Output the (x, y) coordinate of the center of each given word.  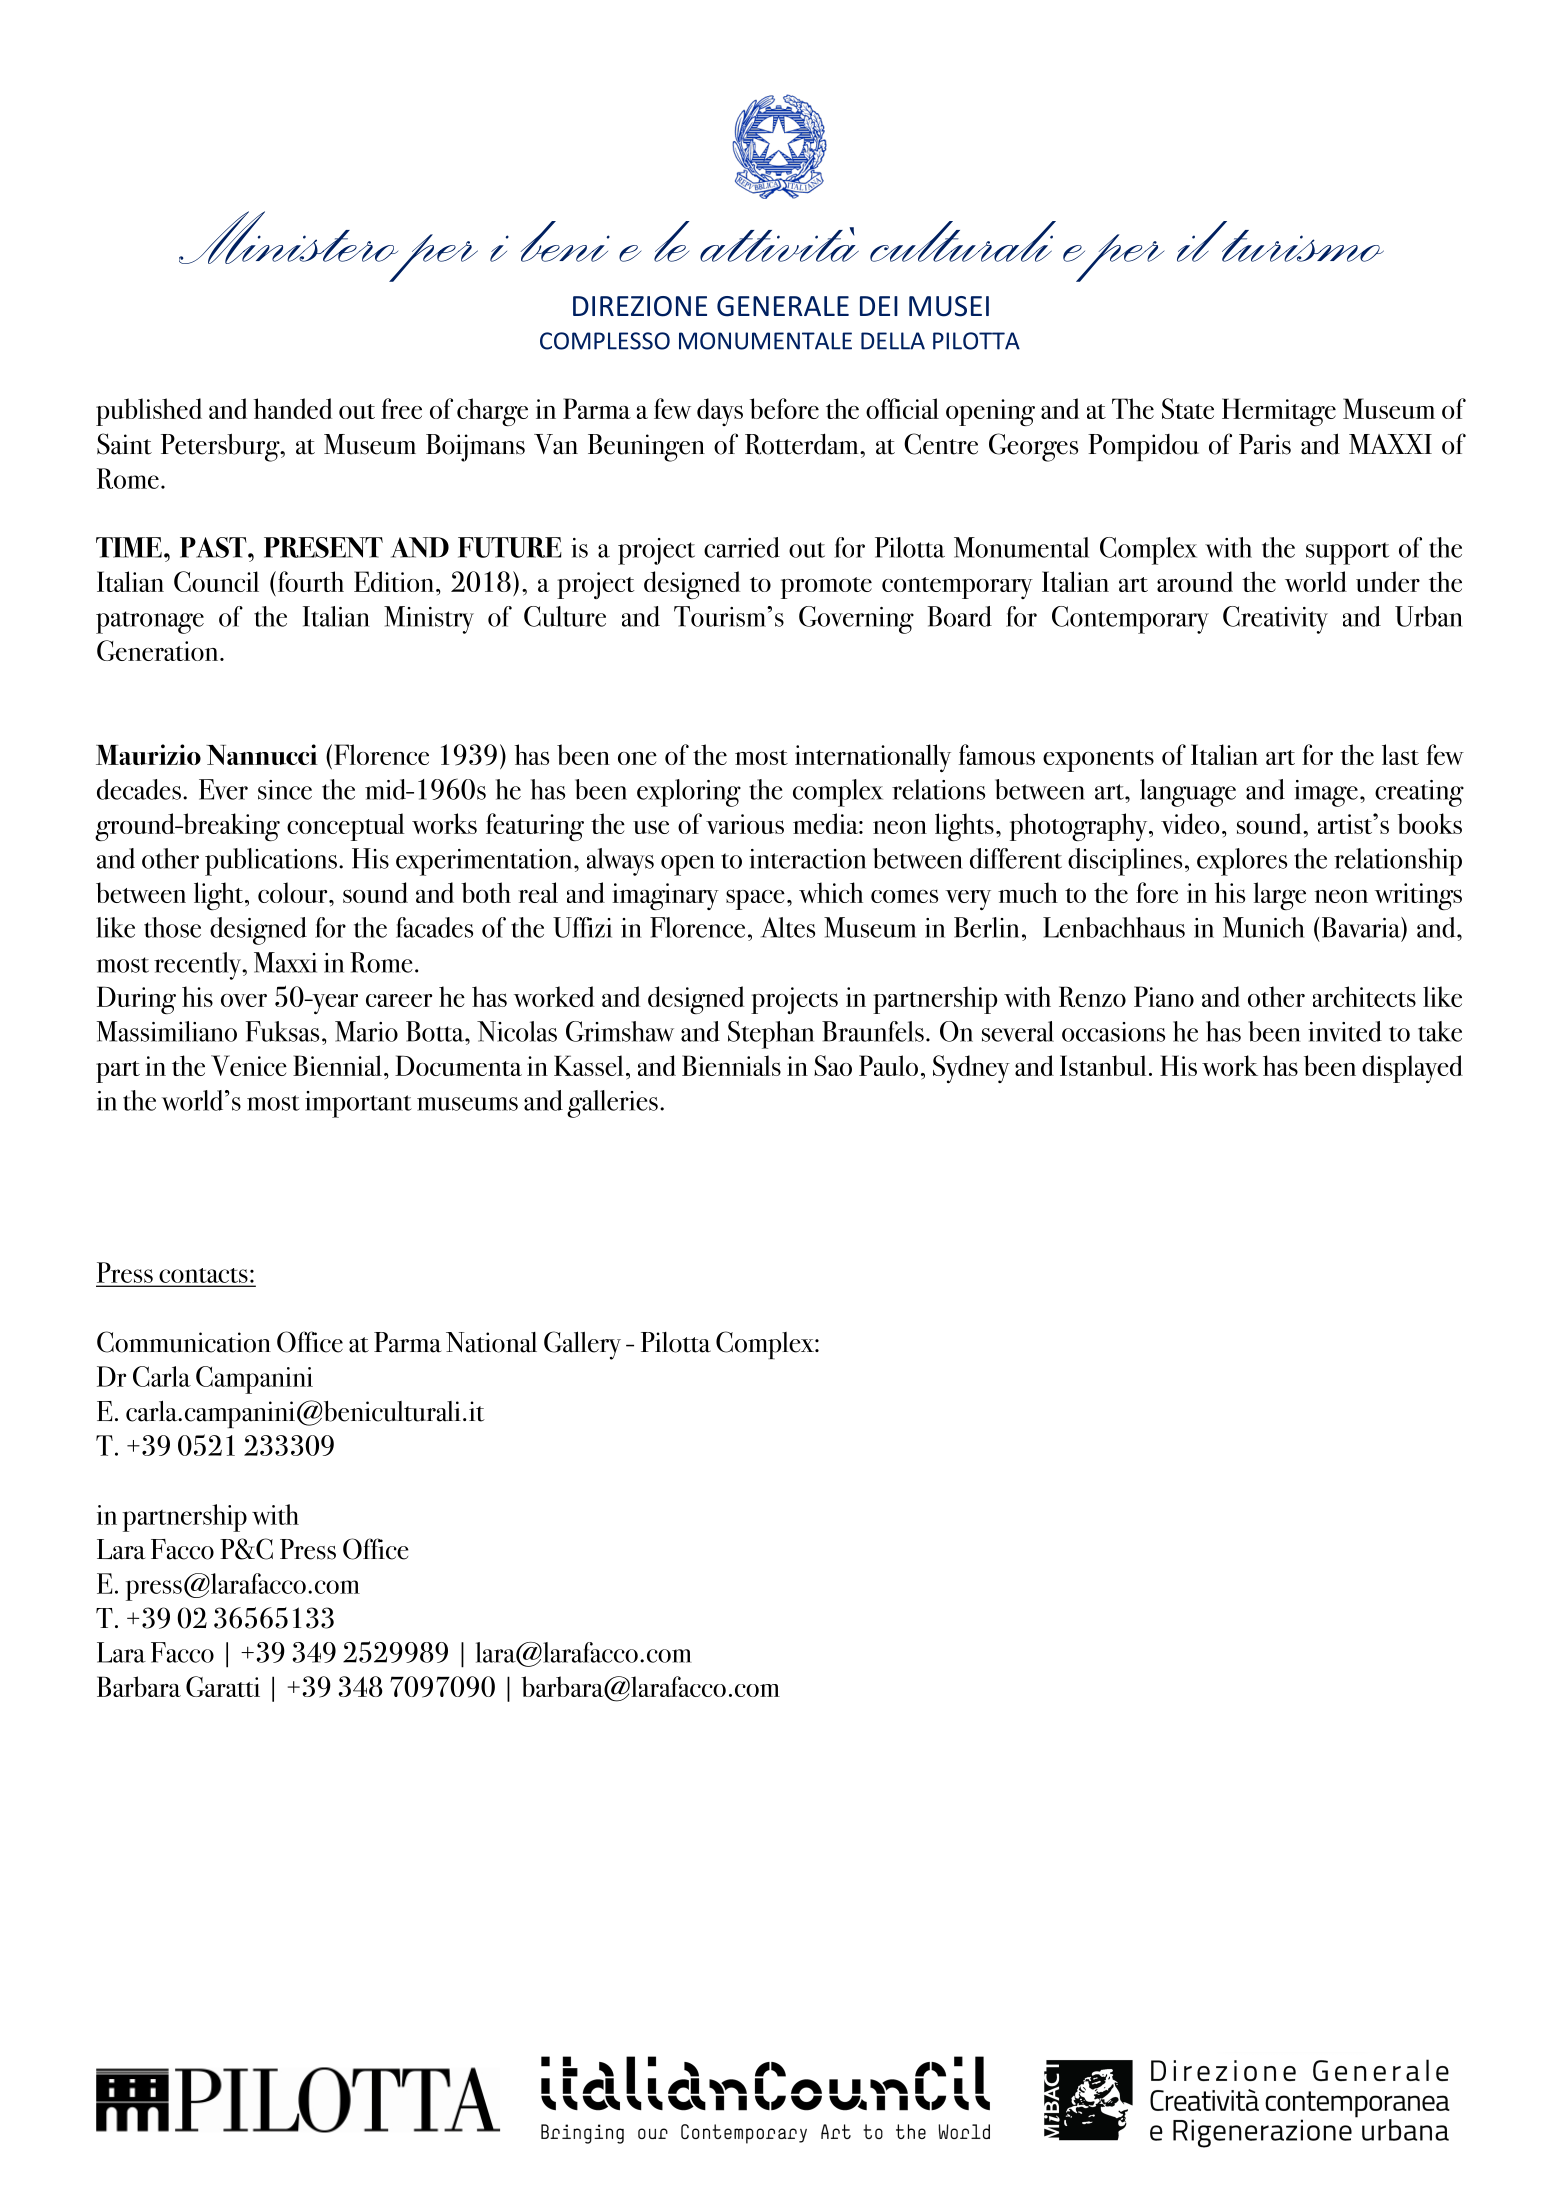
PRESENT (323, 547)
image (1326, 793)
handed (293, 408)
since (285, 790)
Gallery (582, 1345)
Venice (249, 1065)
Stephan (771, 1035)
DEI (879, 306)
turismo (1302, 245)
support (1348, 553)
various (745, 824)
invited (1345, 1031)
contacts (204, 1275)
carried (742, 547)
